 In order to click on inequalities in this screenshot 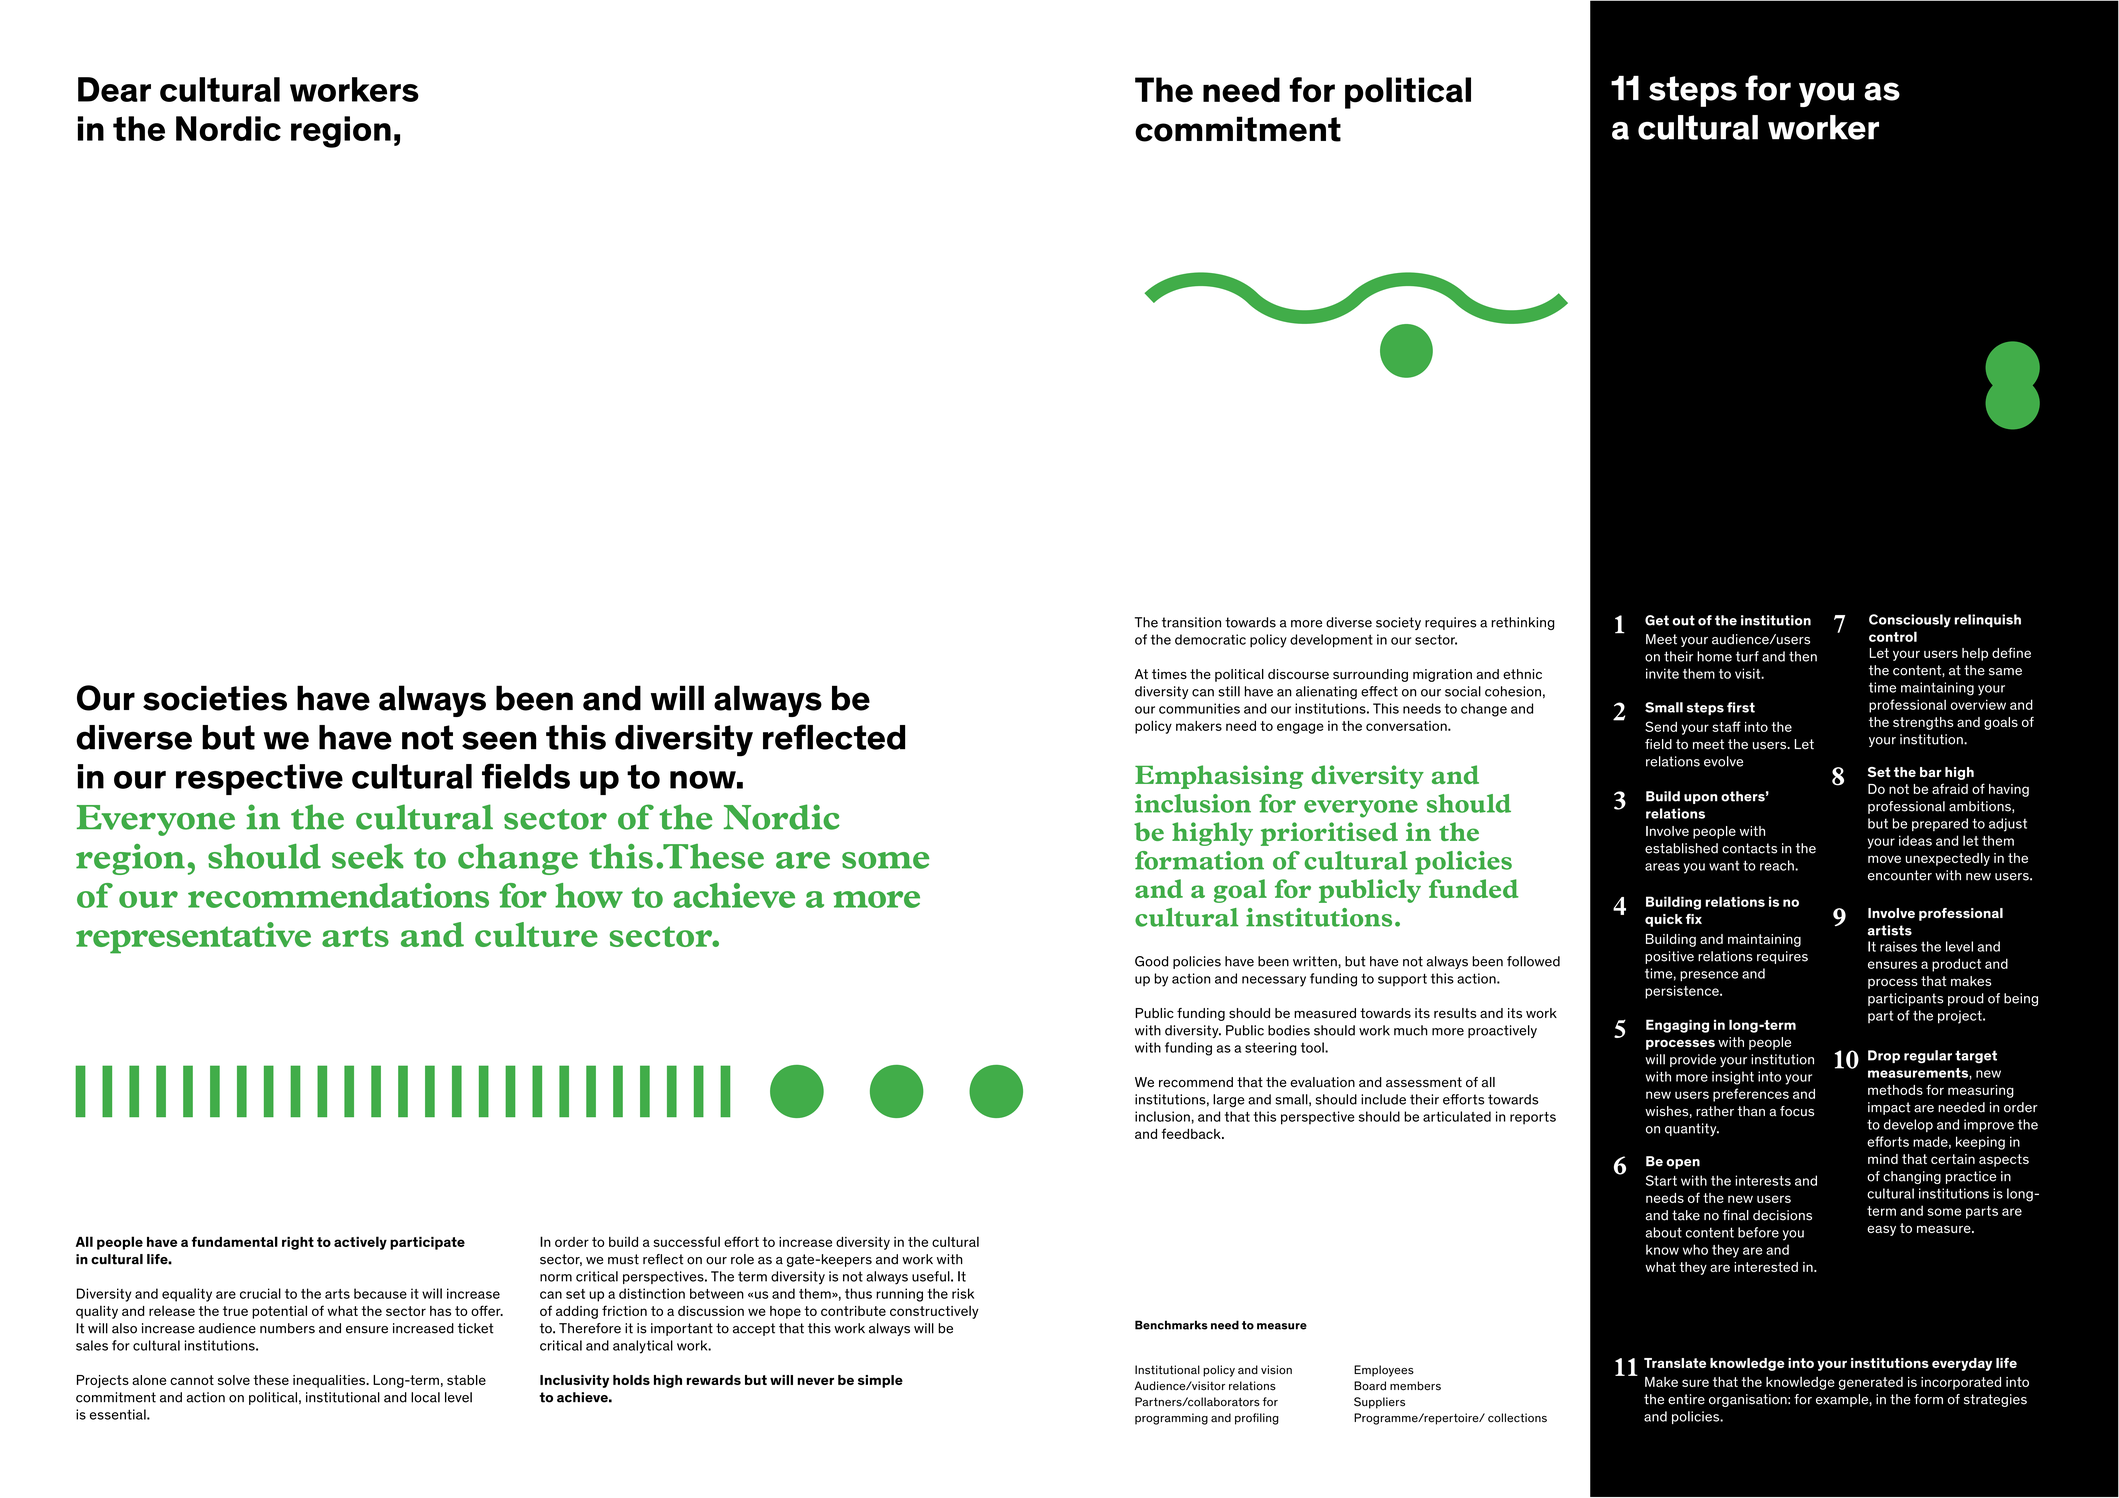, I will do `click(330, 1381)`.
